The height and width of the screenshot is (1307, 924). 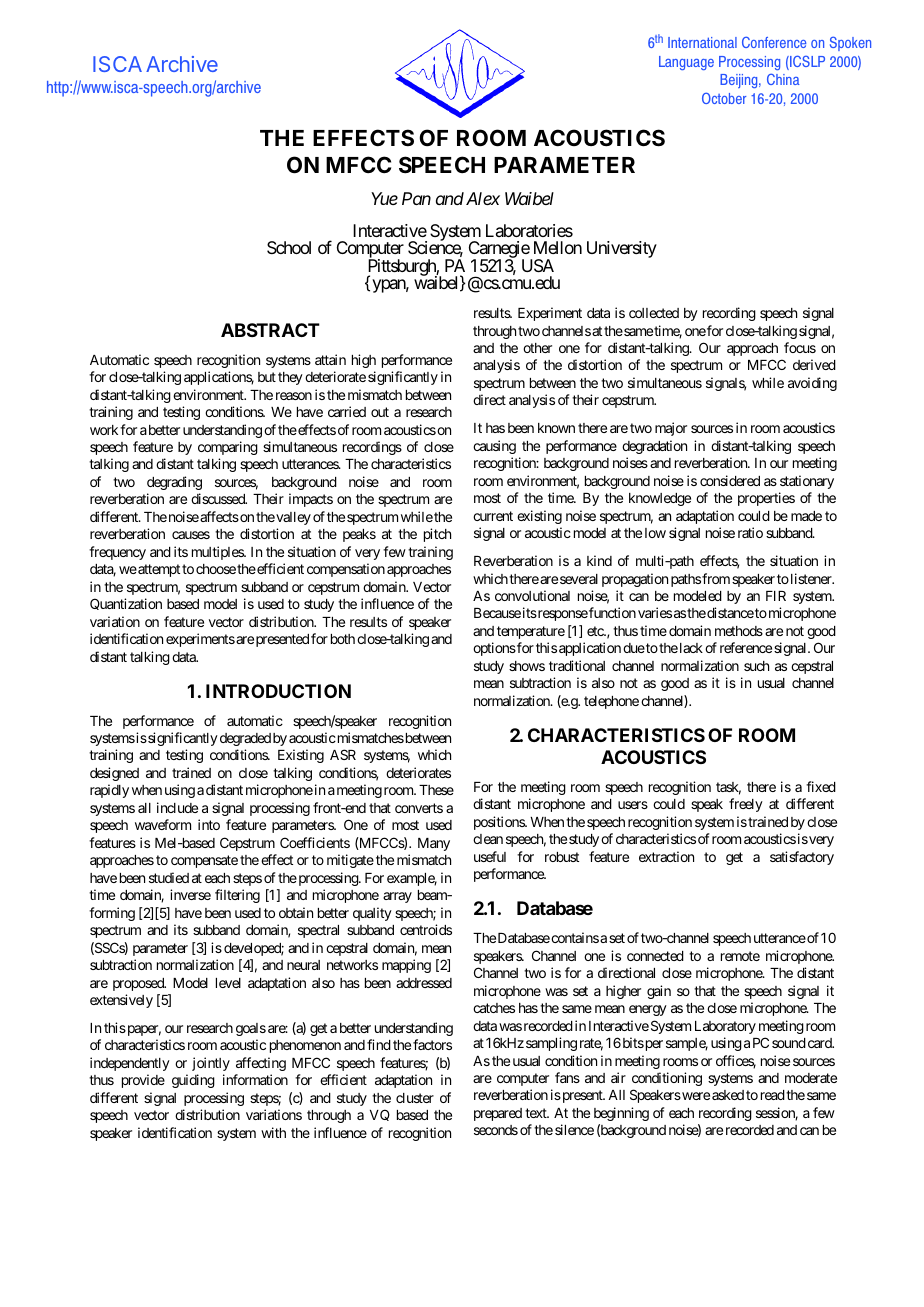 What do you see at coordinates (532, 595) in the screenshot?
I see `convolutional` at bounding box center [532, 595].
